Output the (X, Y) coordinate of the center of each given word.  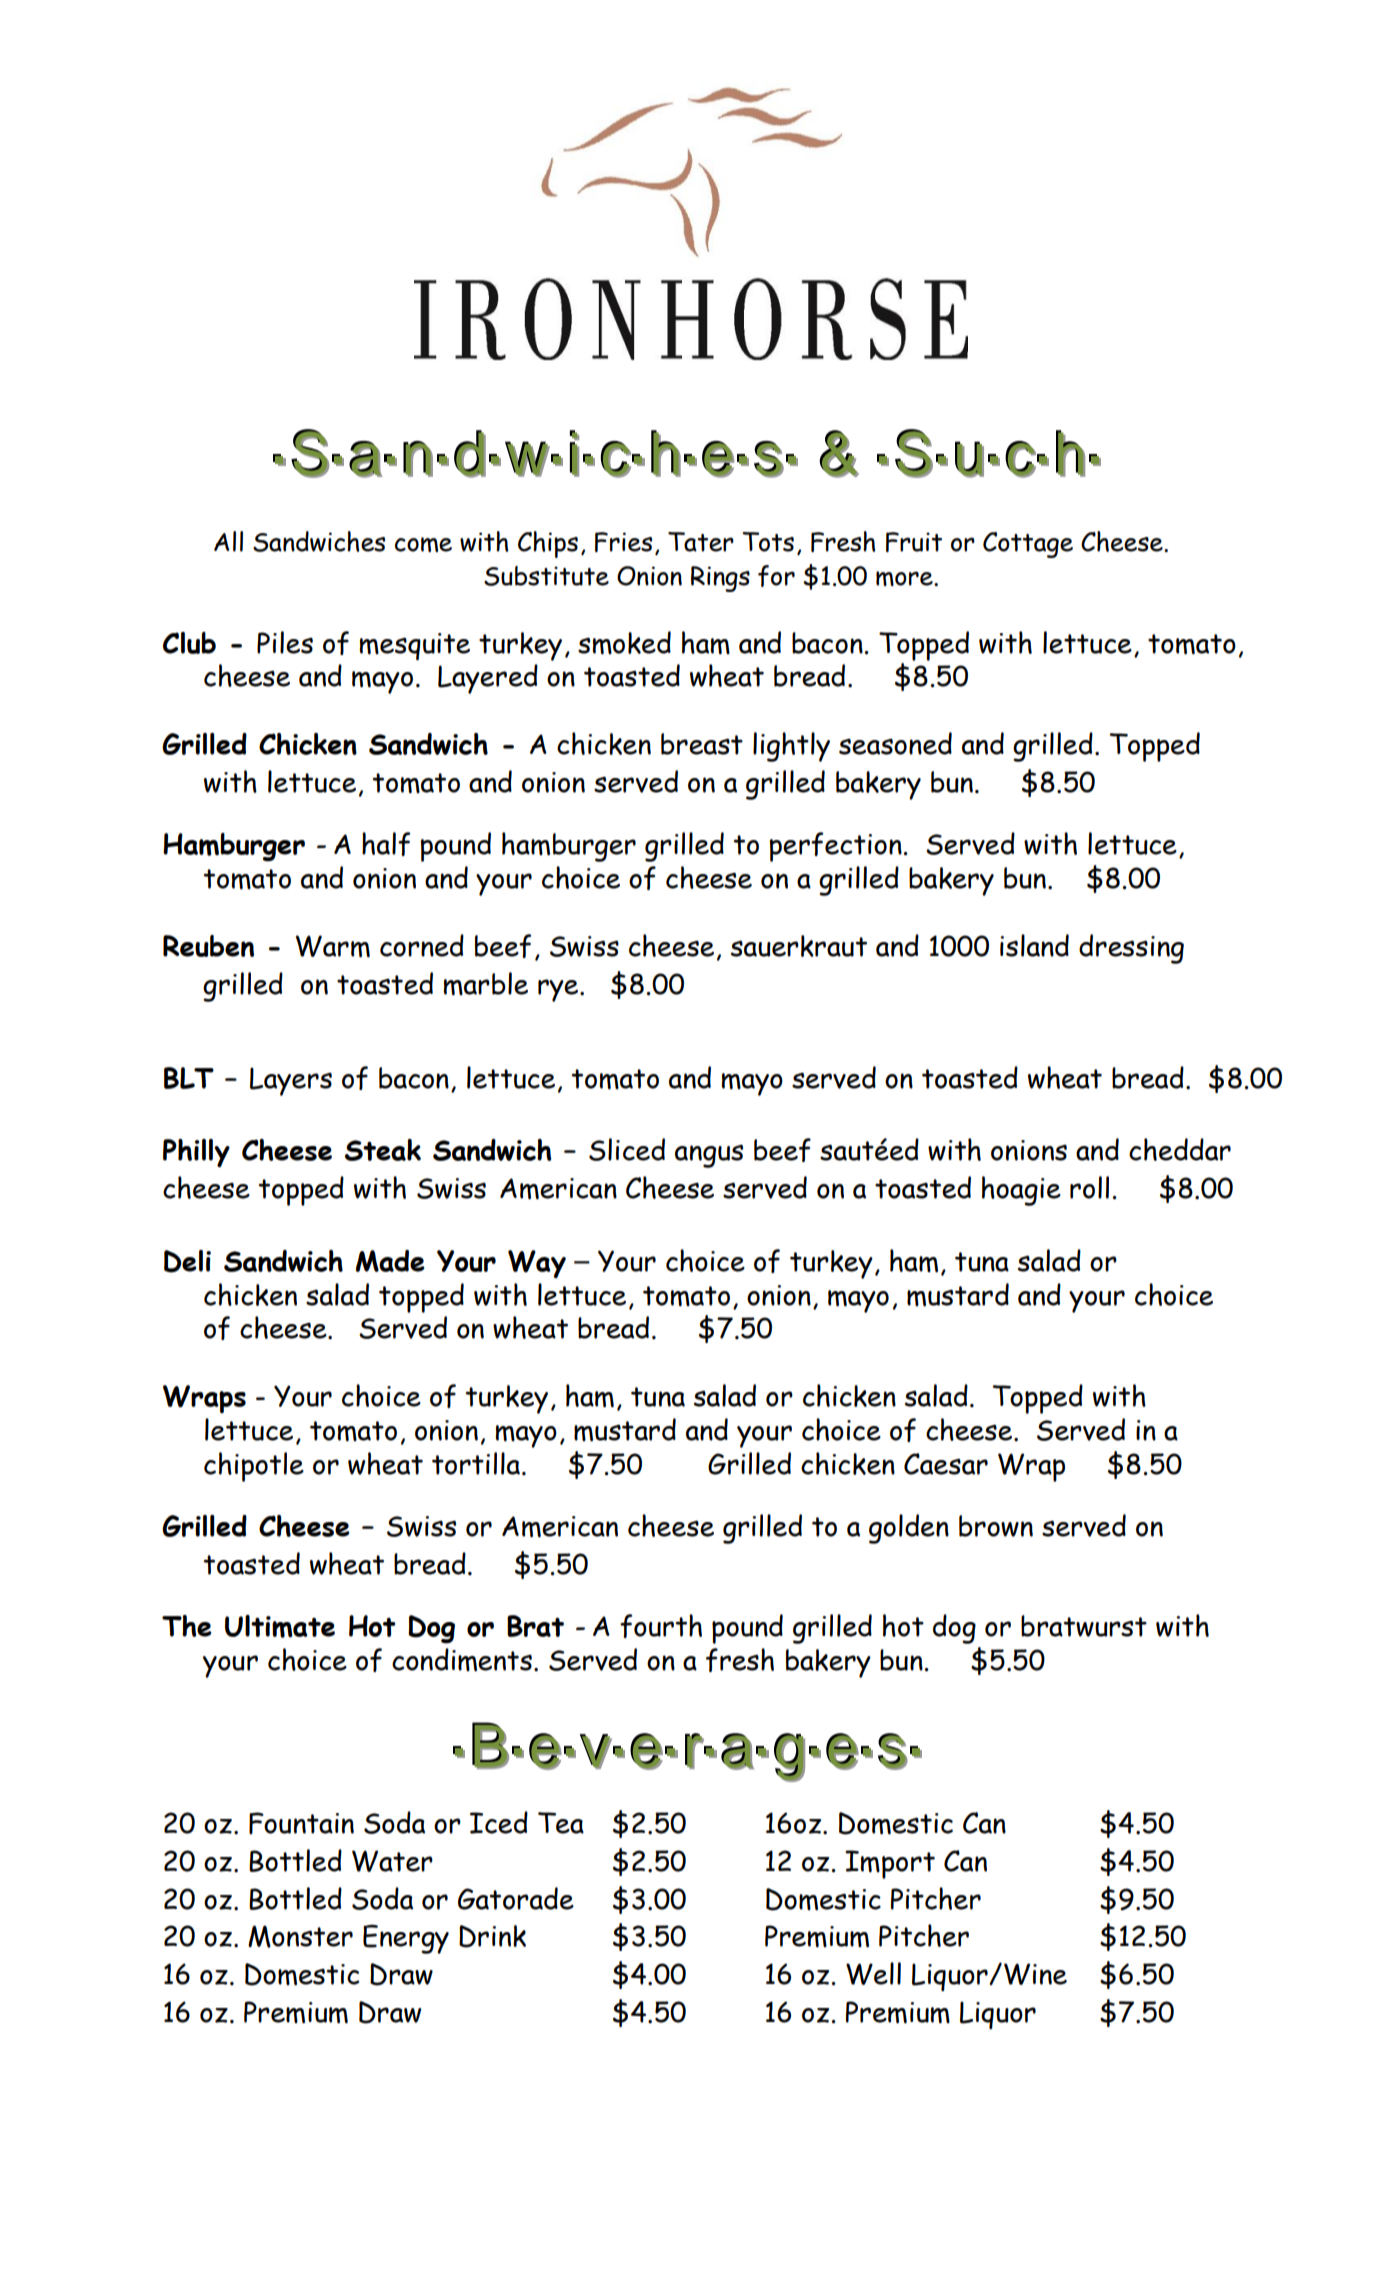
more (905, 578)
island (1034, 945)
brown (996, 1526)
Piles (285, 642)
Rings (720, 579)
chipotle (254, 1467)
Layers (291, 1081)
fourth (661, 1626)
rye (559, 990)
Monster (300, 1936)
